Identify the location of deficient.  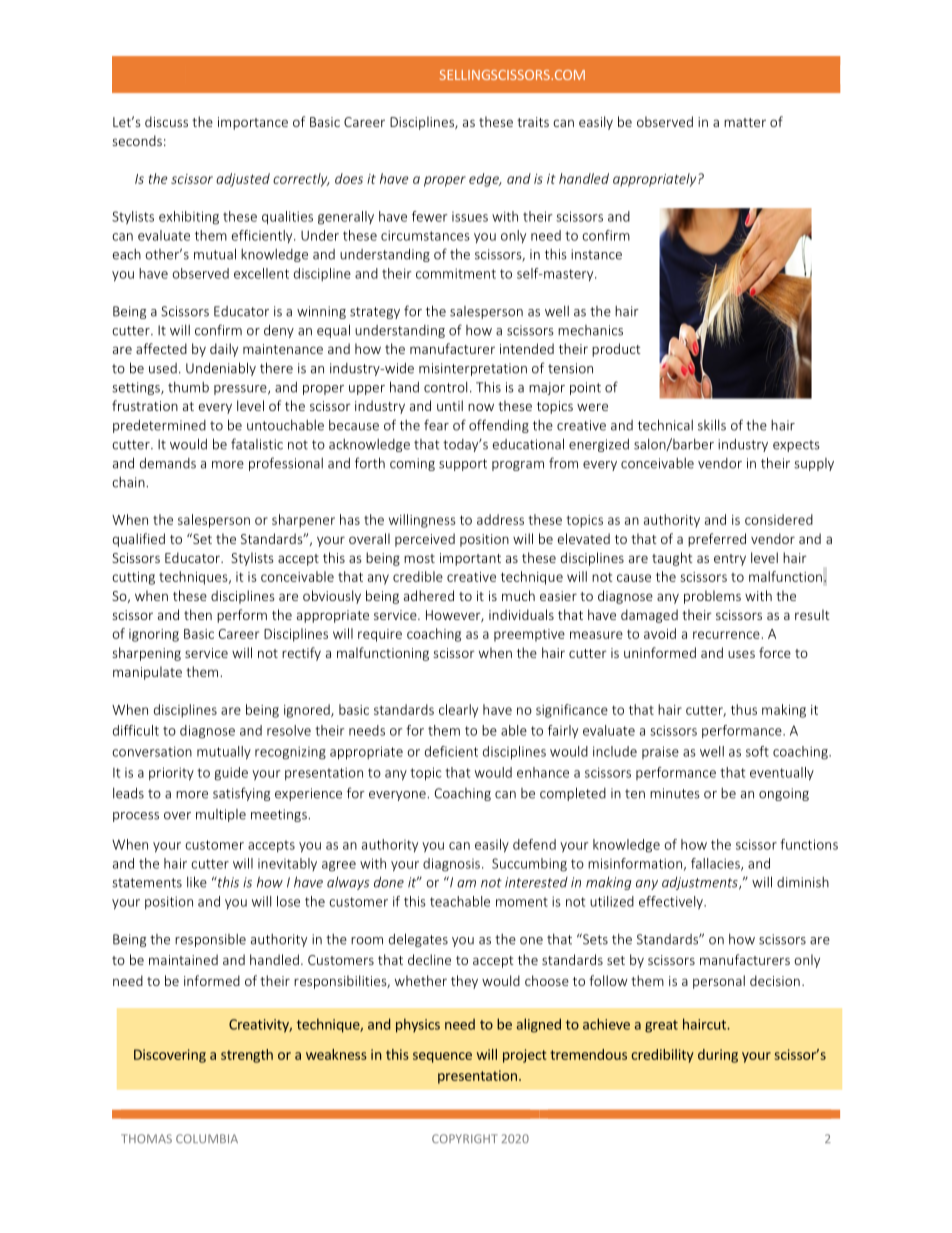
(451, 751).
